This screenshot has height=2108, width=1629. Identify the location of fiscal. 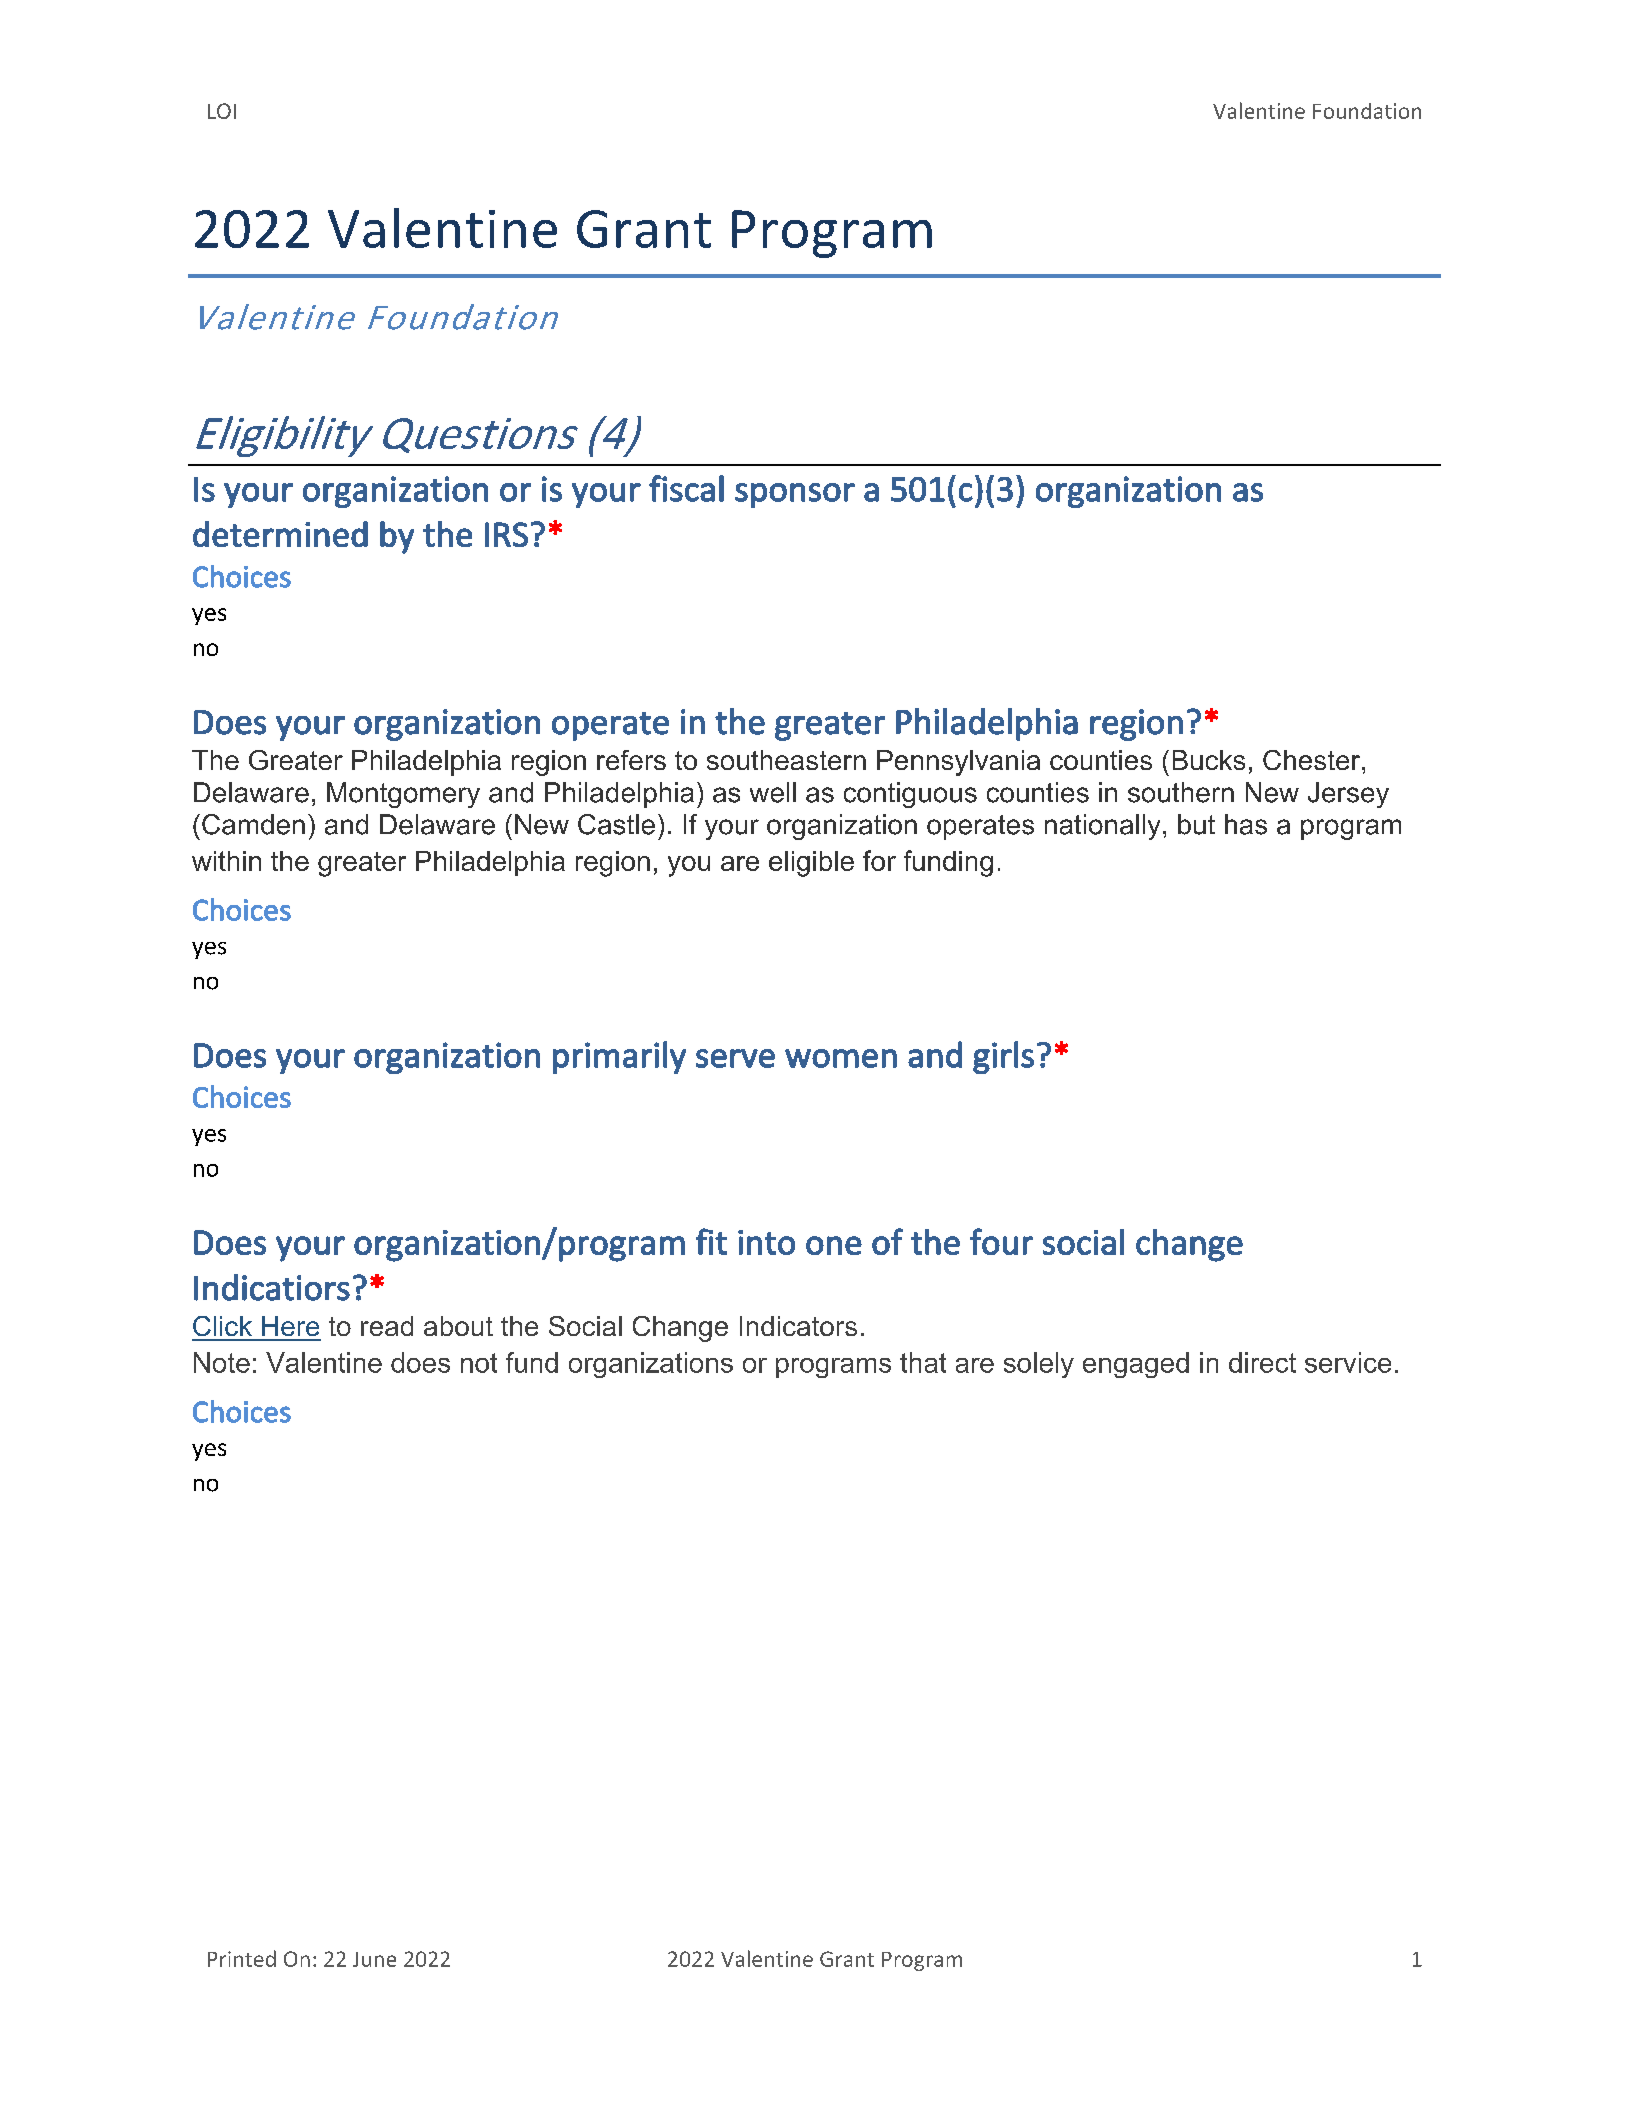
(686, 488).
